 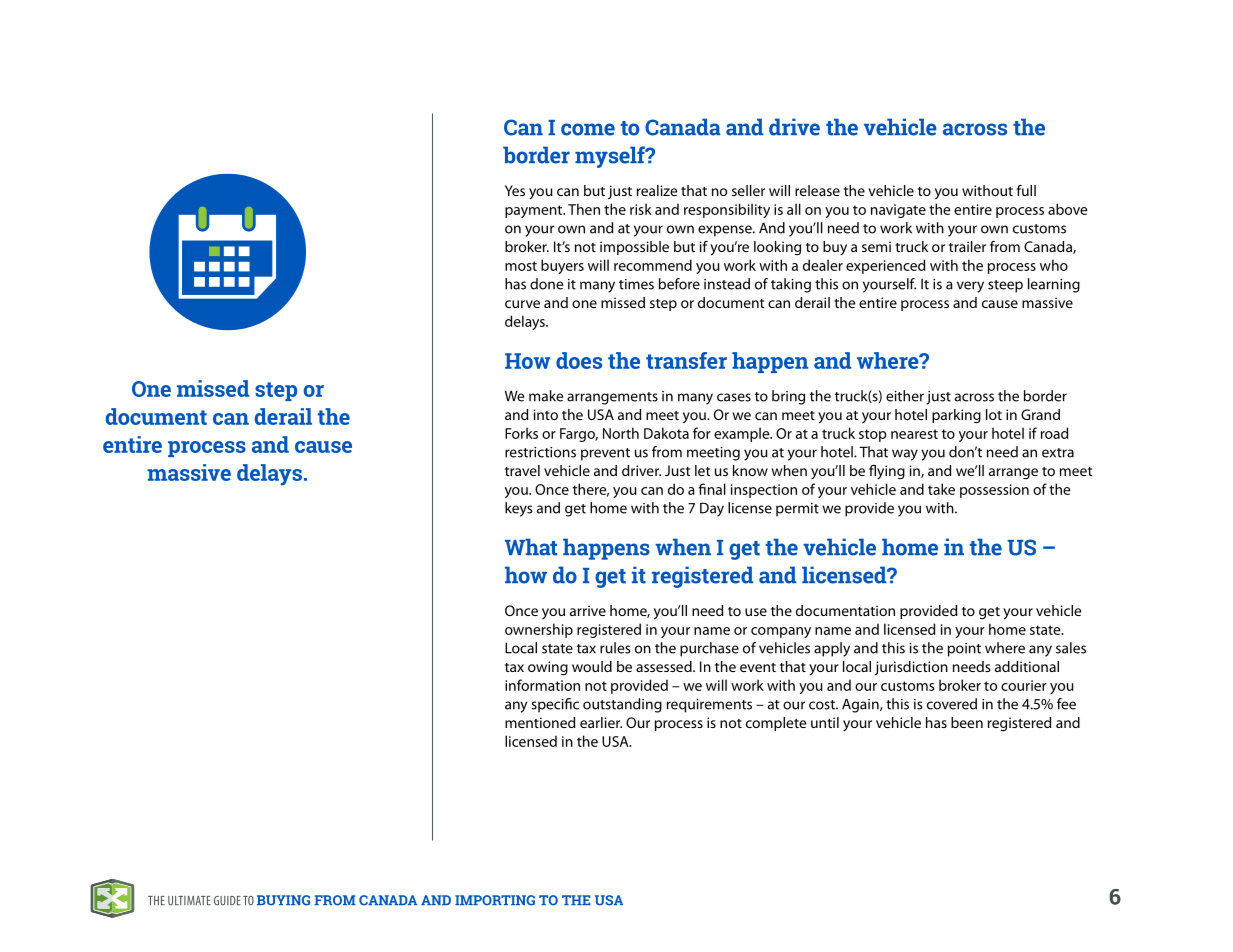 What do you see at coordinates (495, 900) in the screenshot?
I see `IMPORTING` at bounding box center [495, 900].
